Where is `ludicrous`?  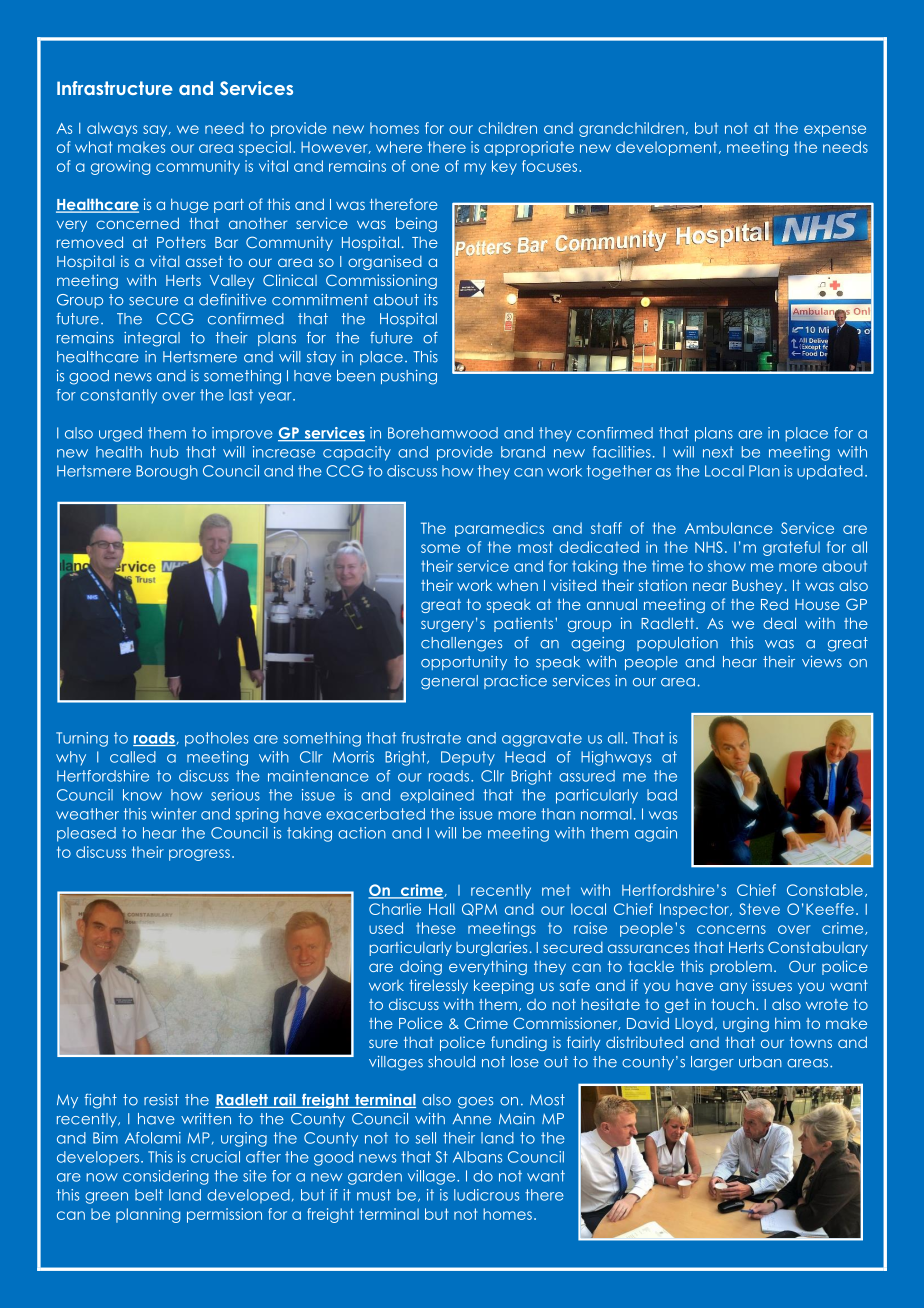 ludicrous is located at coordinates (486, 1195).
